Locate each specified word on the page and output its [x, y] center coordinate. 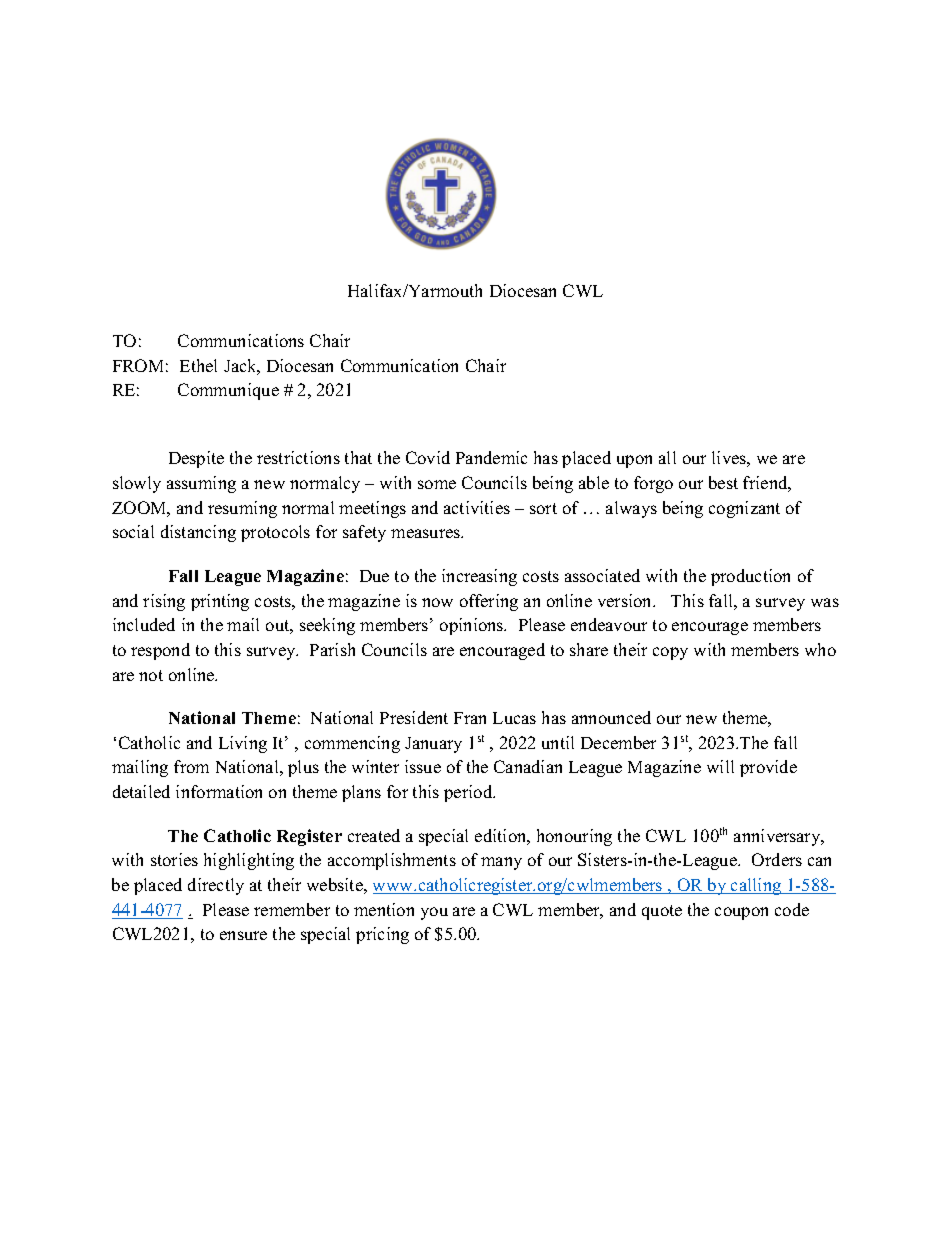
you [434, 913]
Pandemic [491, 457]
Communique [228, 391]
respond [160, 651]
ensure [243, 935]
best [723, 482]
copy [670, 653]
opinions [473, 626]
